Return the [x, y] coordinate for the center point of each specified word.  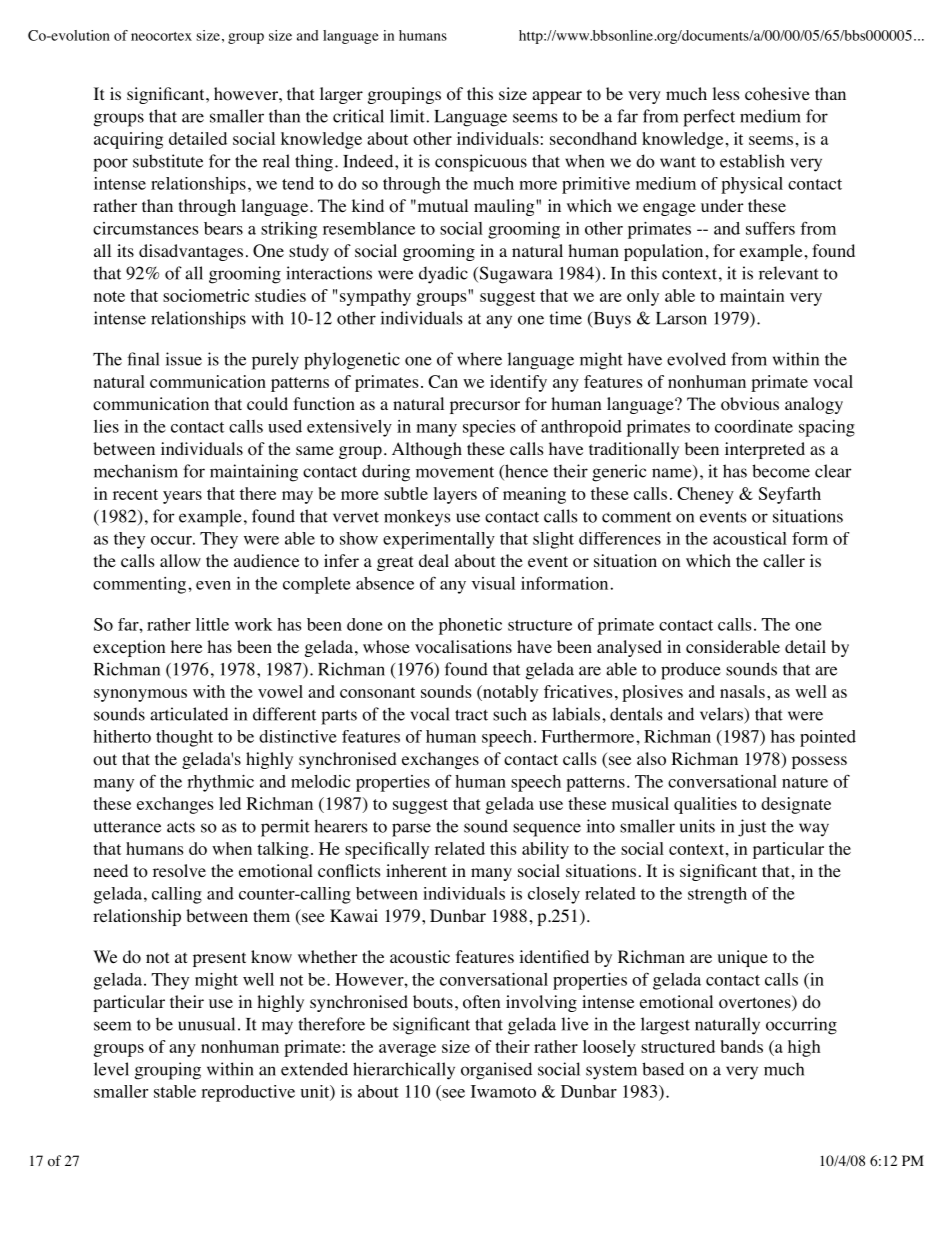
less [726, 93]
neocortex [161, 36]
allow [180, 561]
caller [784, 560]
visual [493, 583]
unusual [206, 1024]
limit [408, 116]
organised [496, 1071]
